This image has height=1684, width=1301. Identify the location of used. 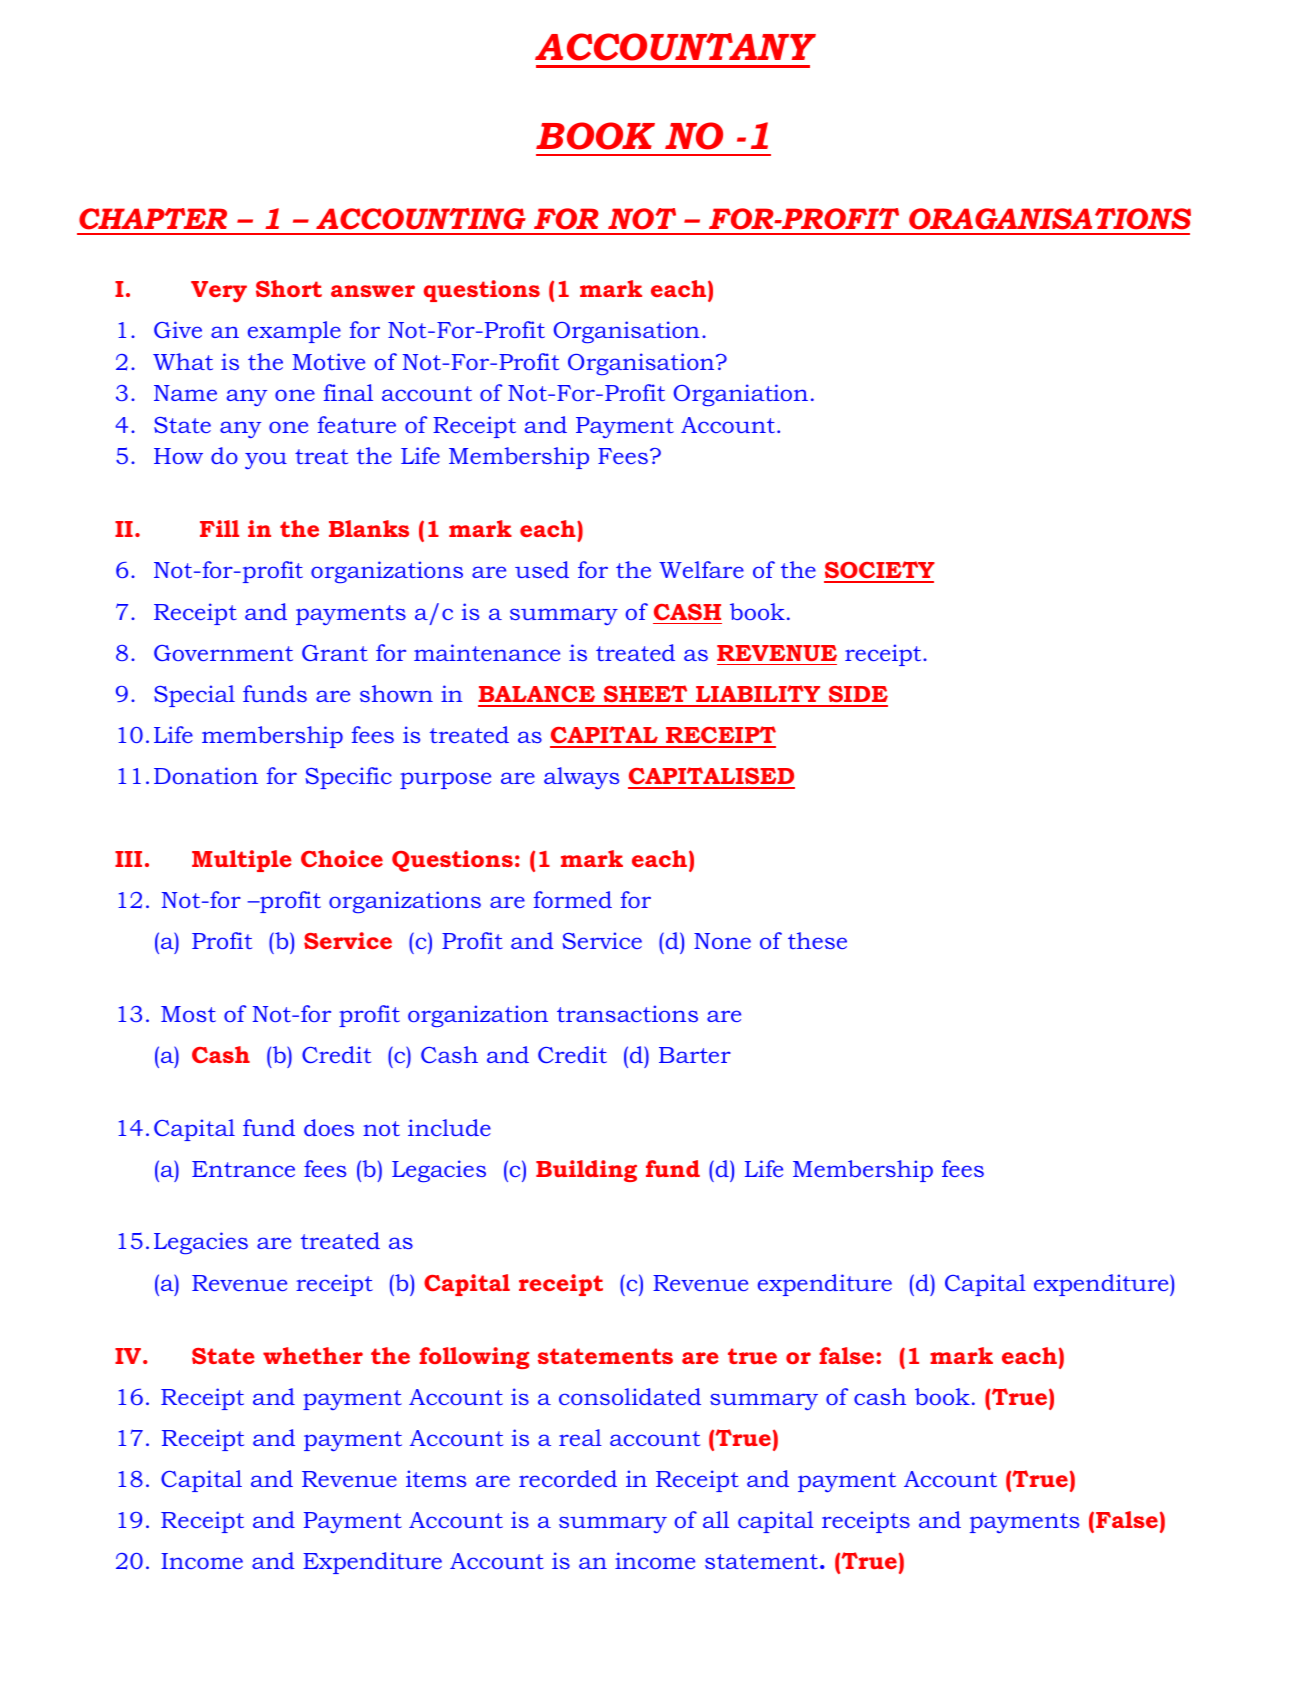
(542, 569).
